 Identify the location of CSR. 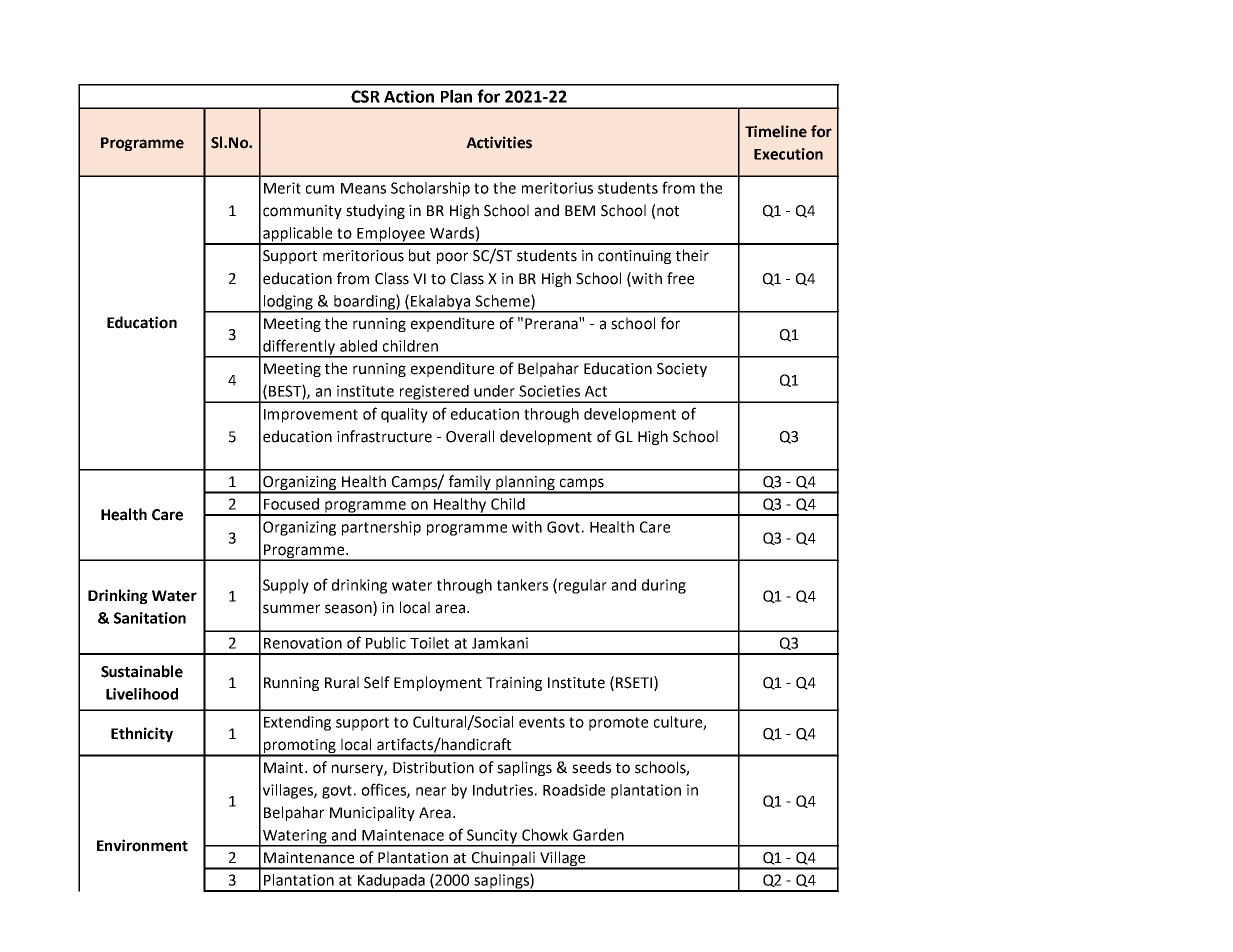
(365, 96).
